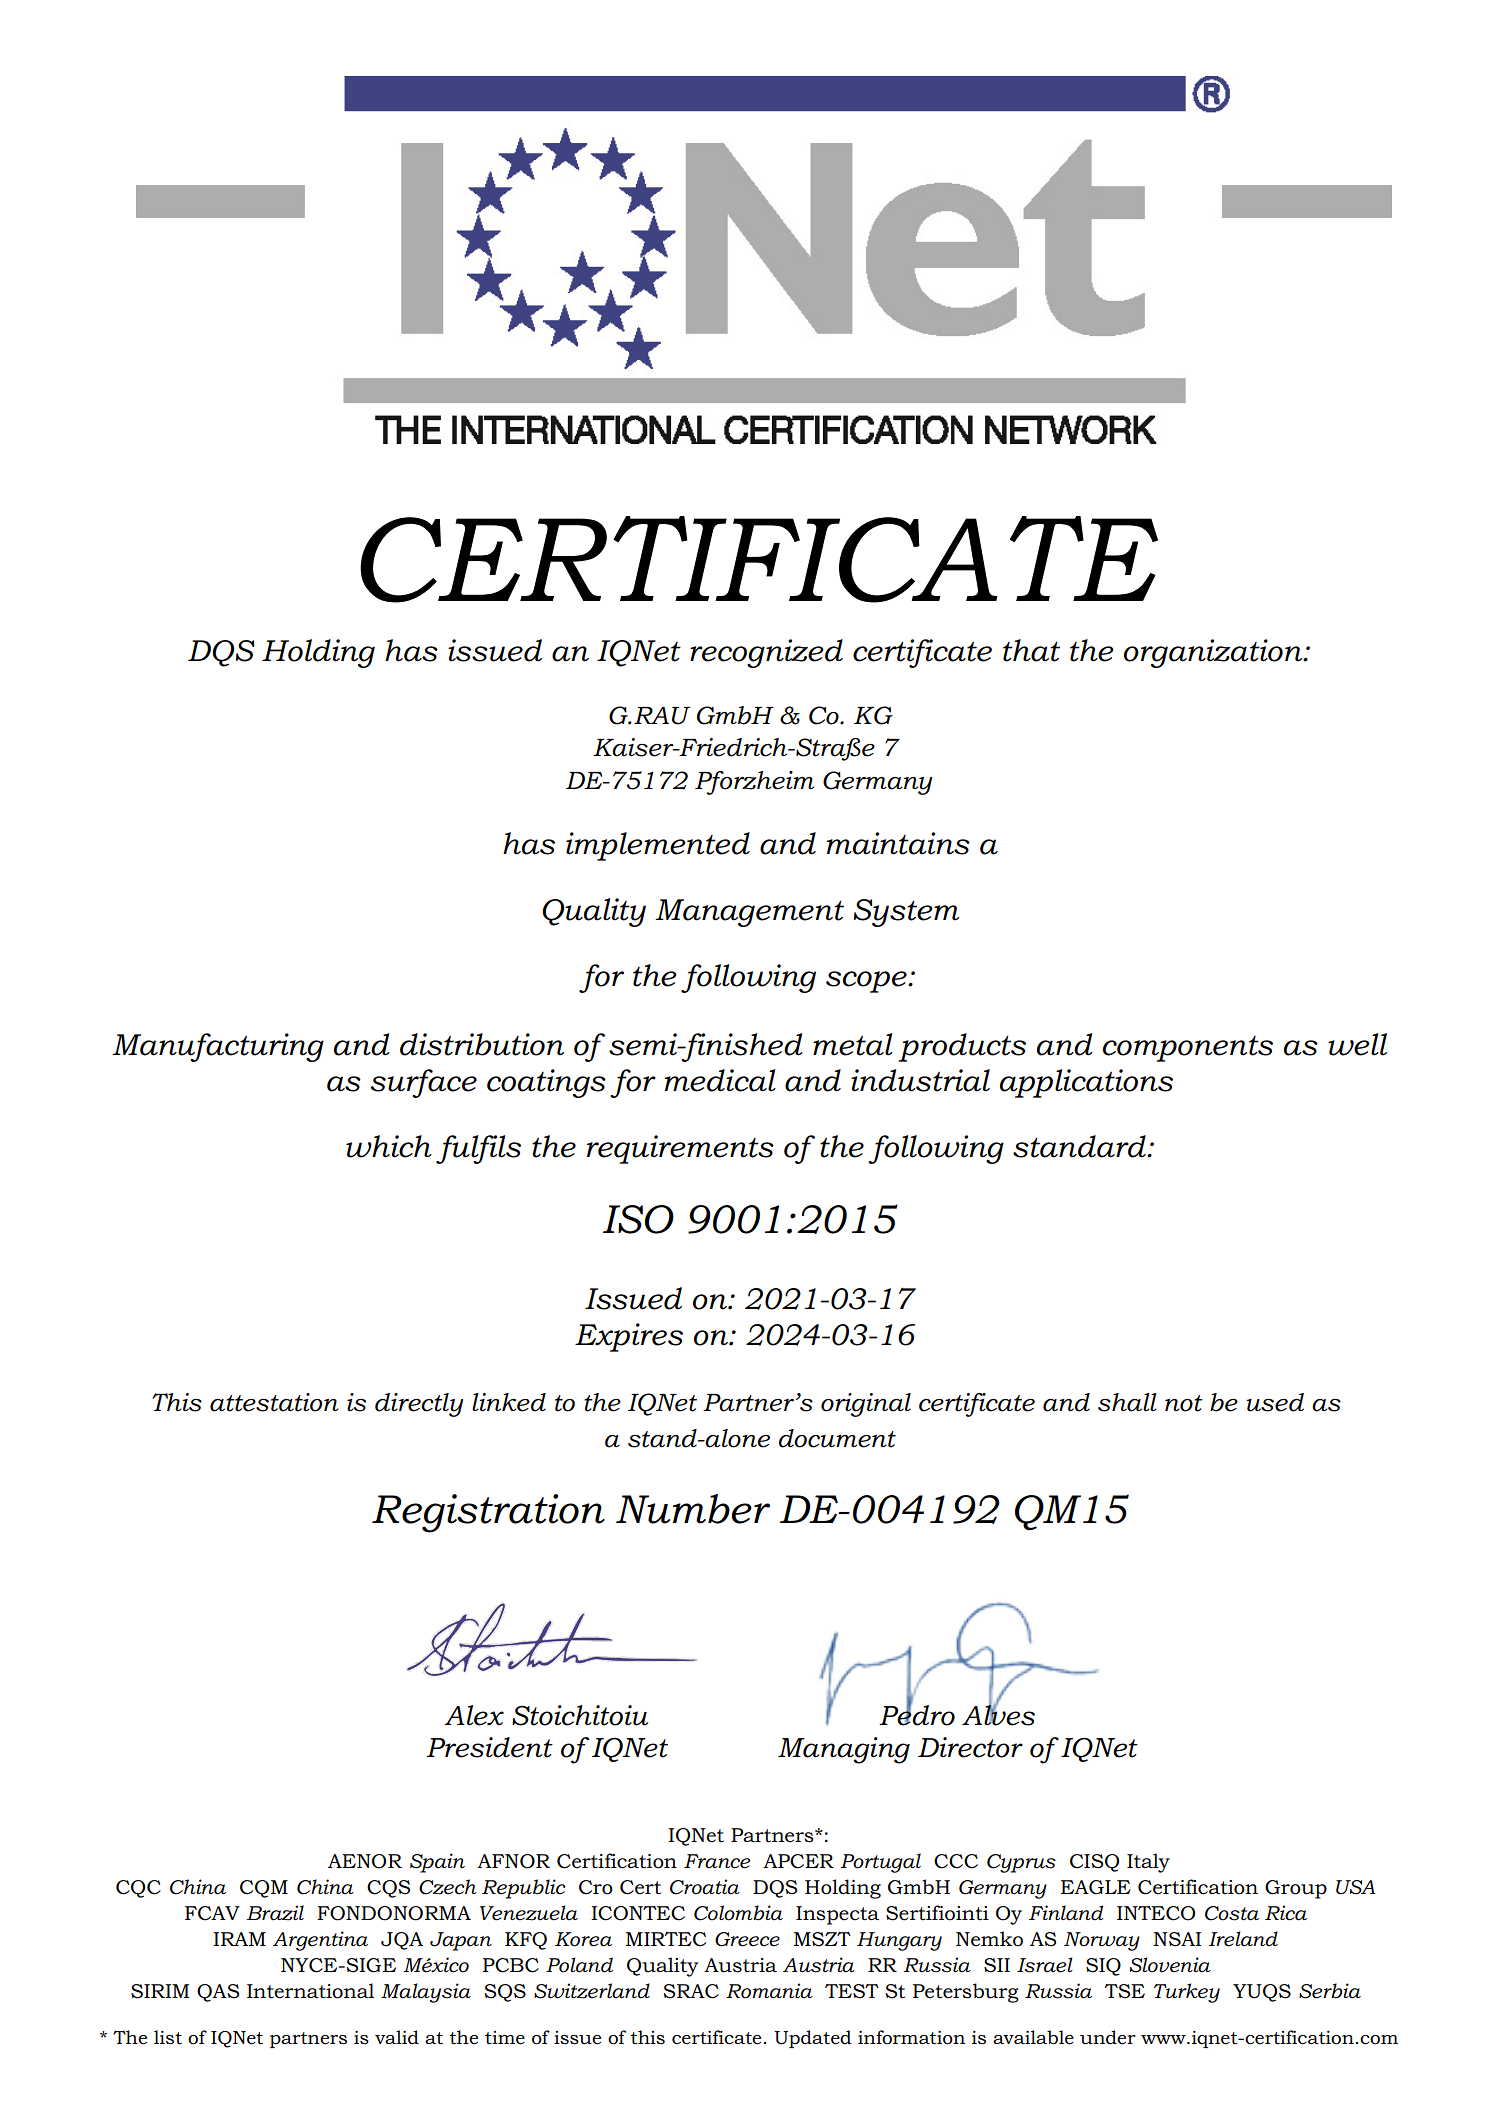  I want to click on International, so click(310, 1991).
